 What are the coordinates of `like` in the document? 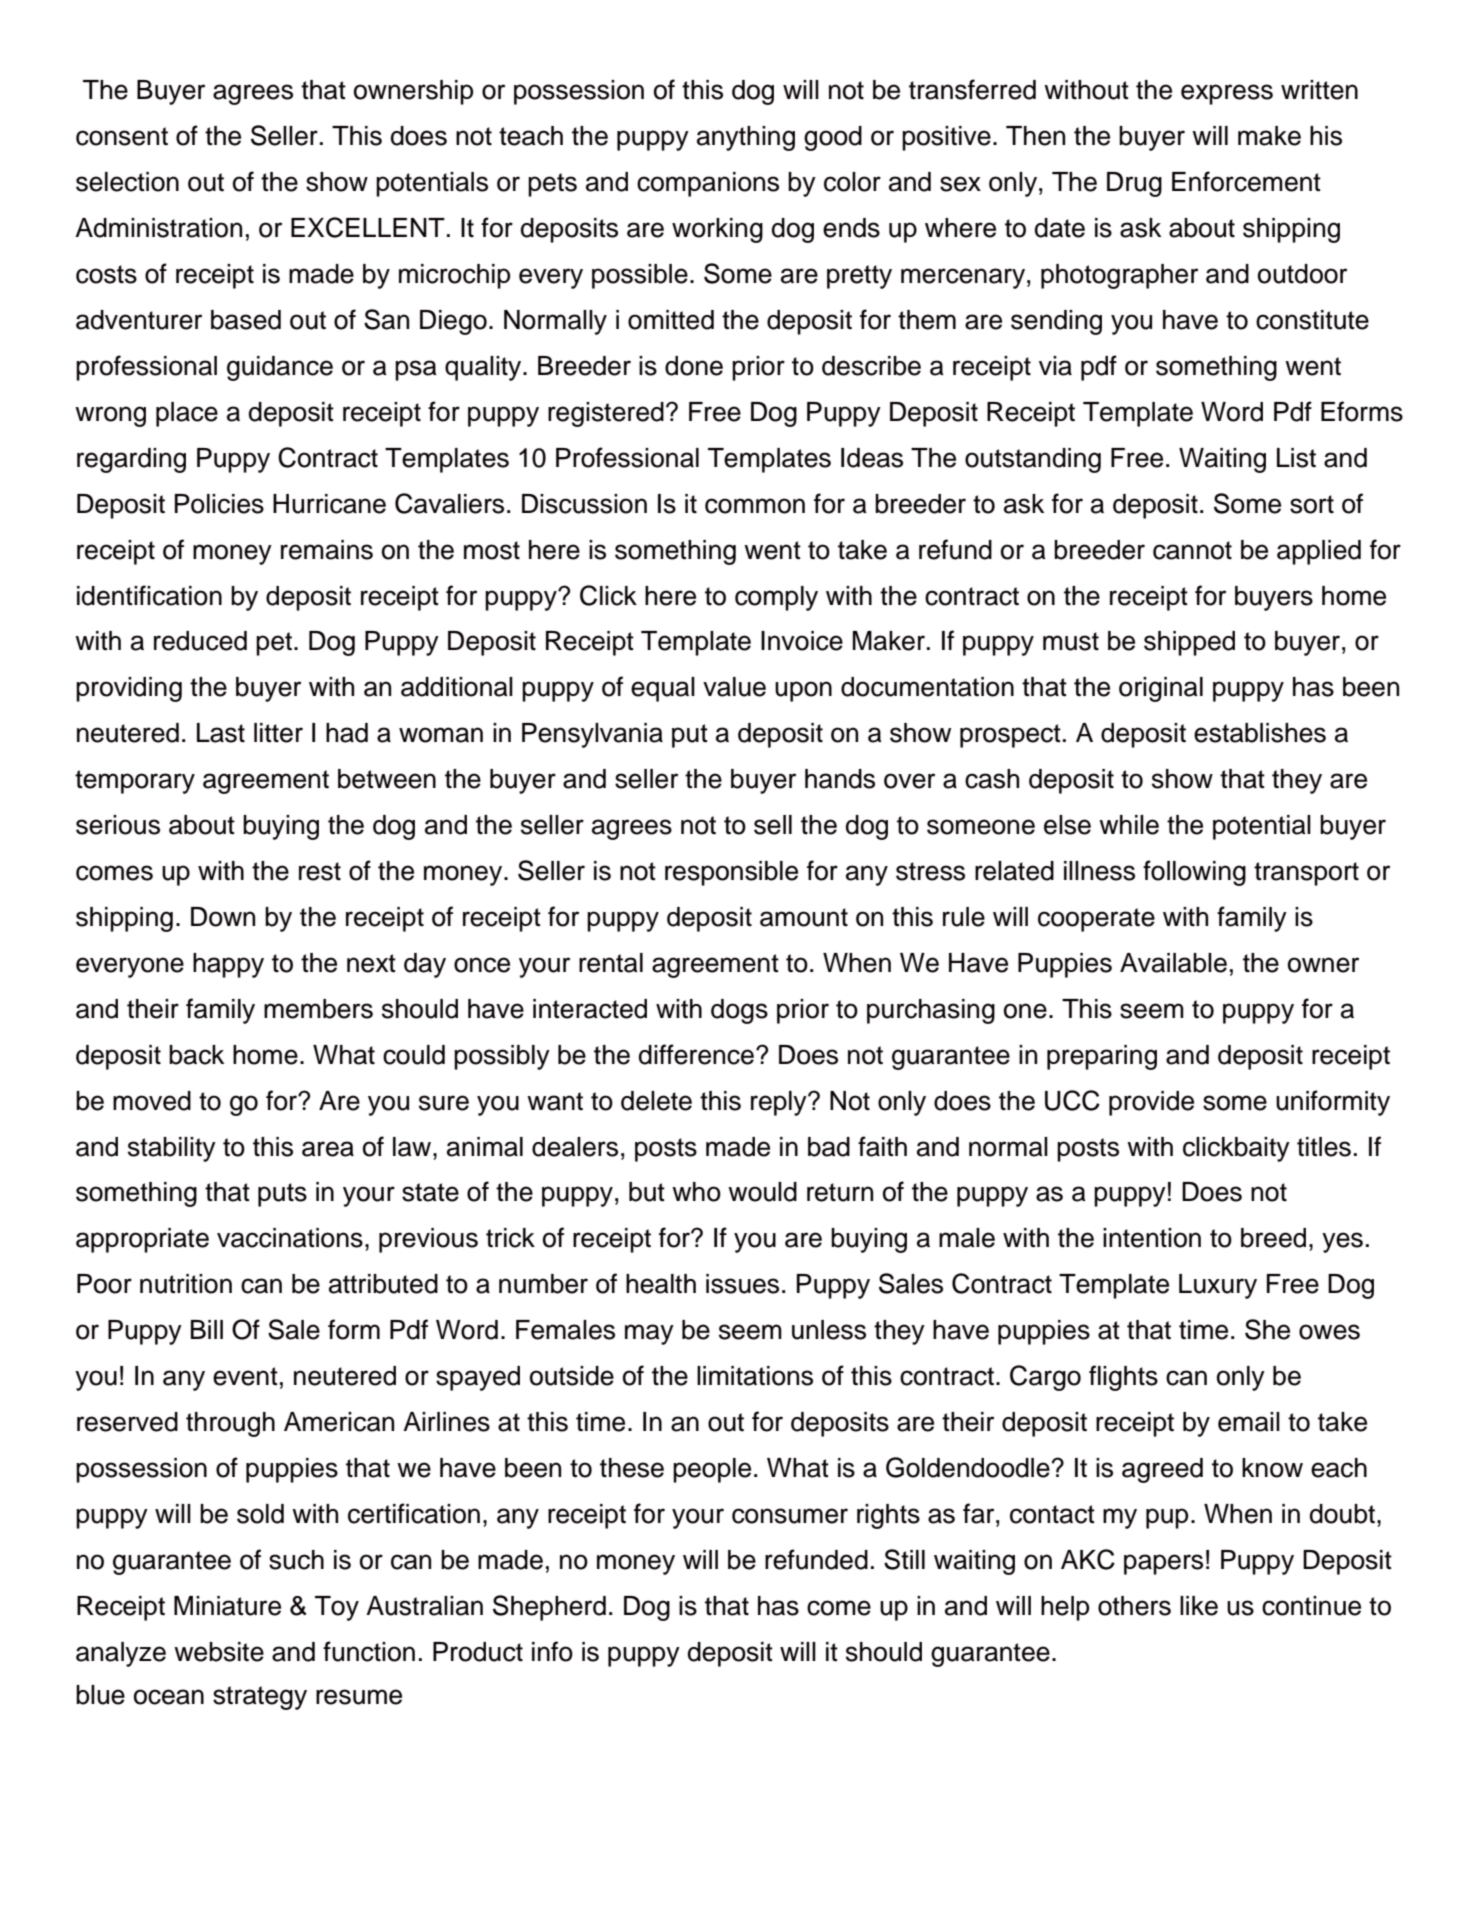 It's located at (1199, 1606).
